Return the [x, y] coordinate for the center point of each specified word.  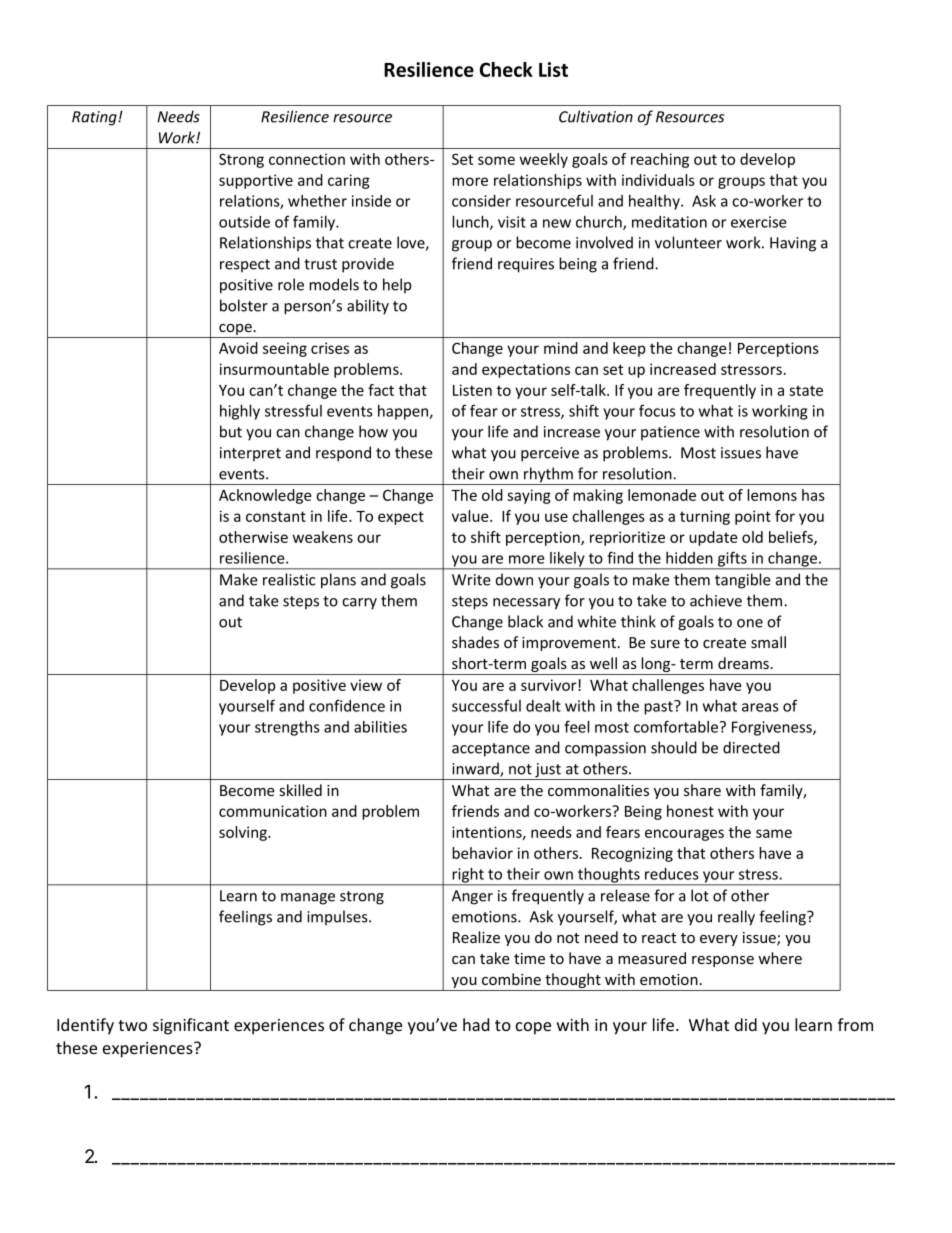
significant [191, 1026]
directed [751, 747]
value [471, 516]
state [806, 391]
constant [276, 516]
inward [476, 769]
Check [506, 69]
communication [273, 811]
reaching [660, 160]
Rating [95, 118]
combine [511, 979]
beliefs [792, 538]
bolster [244, 305]
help [397, 285]
